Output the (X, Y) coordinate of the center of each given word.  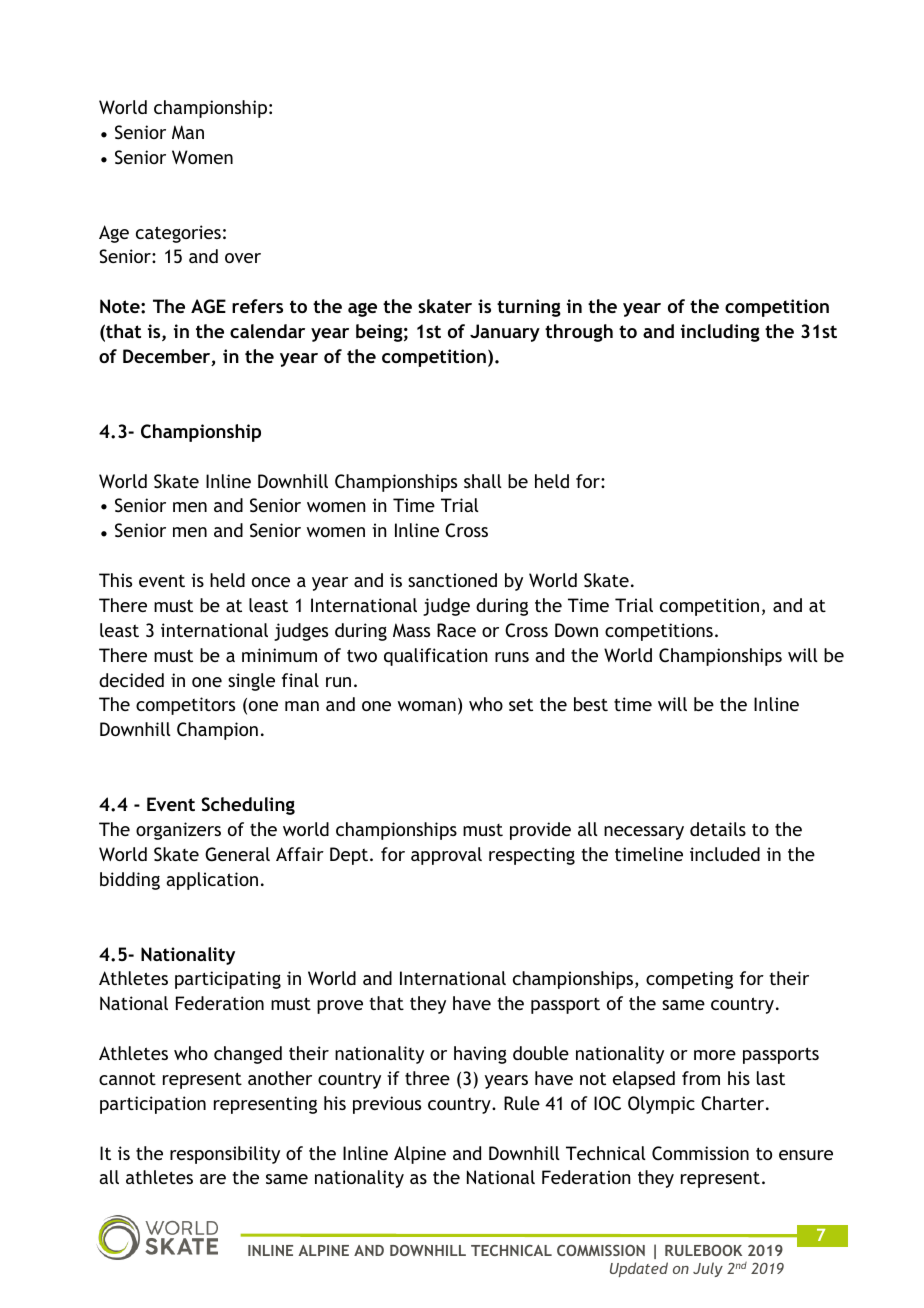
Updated (639, 1269)
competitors (185, 706)
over (243, 258)
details (718, 829)
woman (427, 706)
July (708, 1269)
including (720, 333)
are (213, 1179)
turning (529, 308)
